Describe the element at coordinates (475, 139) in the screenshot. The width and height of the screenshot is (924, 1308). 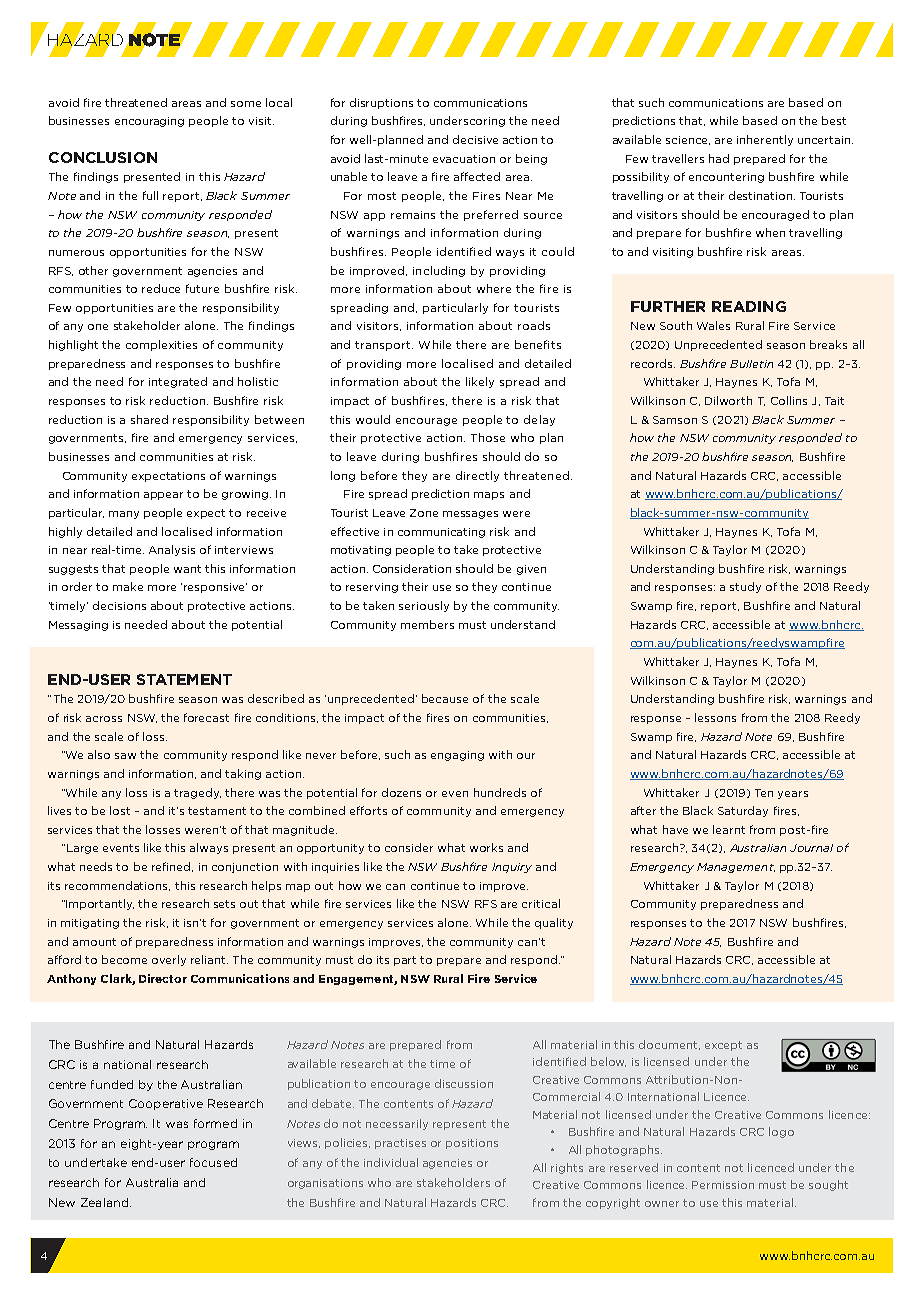
I see `decisive` at that location.
